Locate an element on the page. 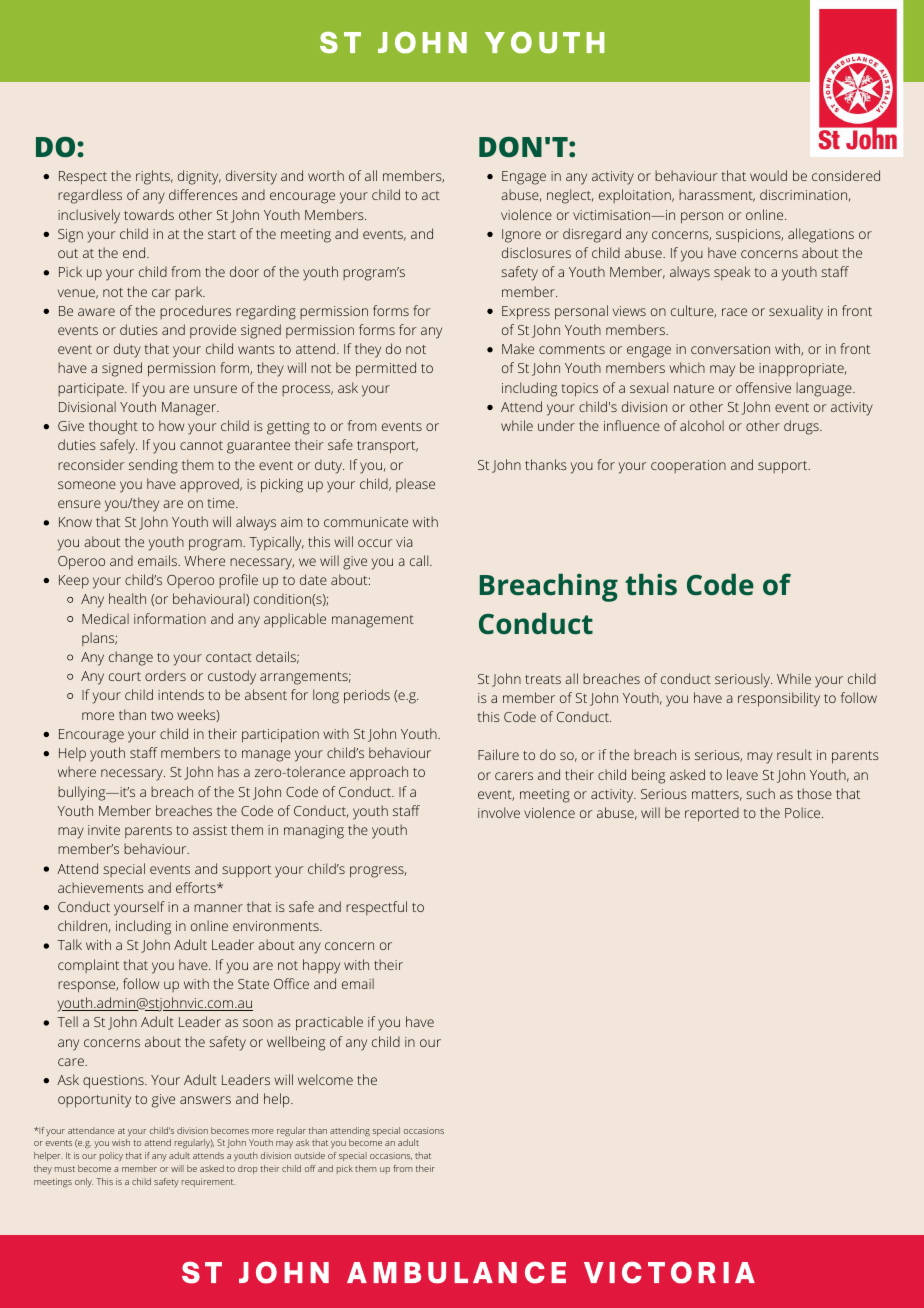  responsibility is located at coordinates (779, 699).
